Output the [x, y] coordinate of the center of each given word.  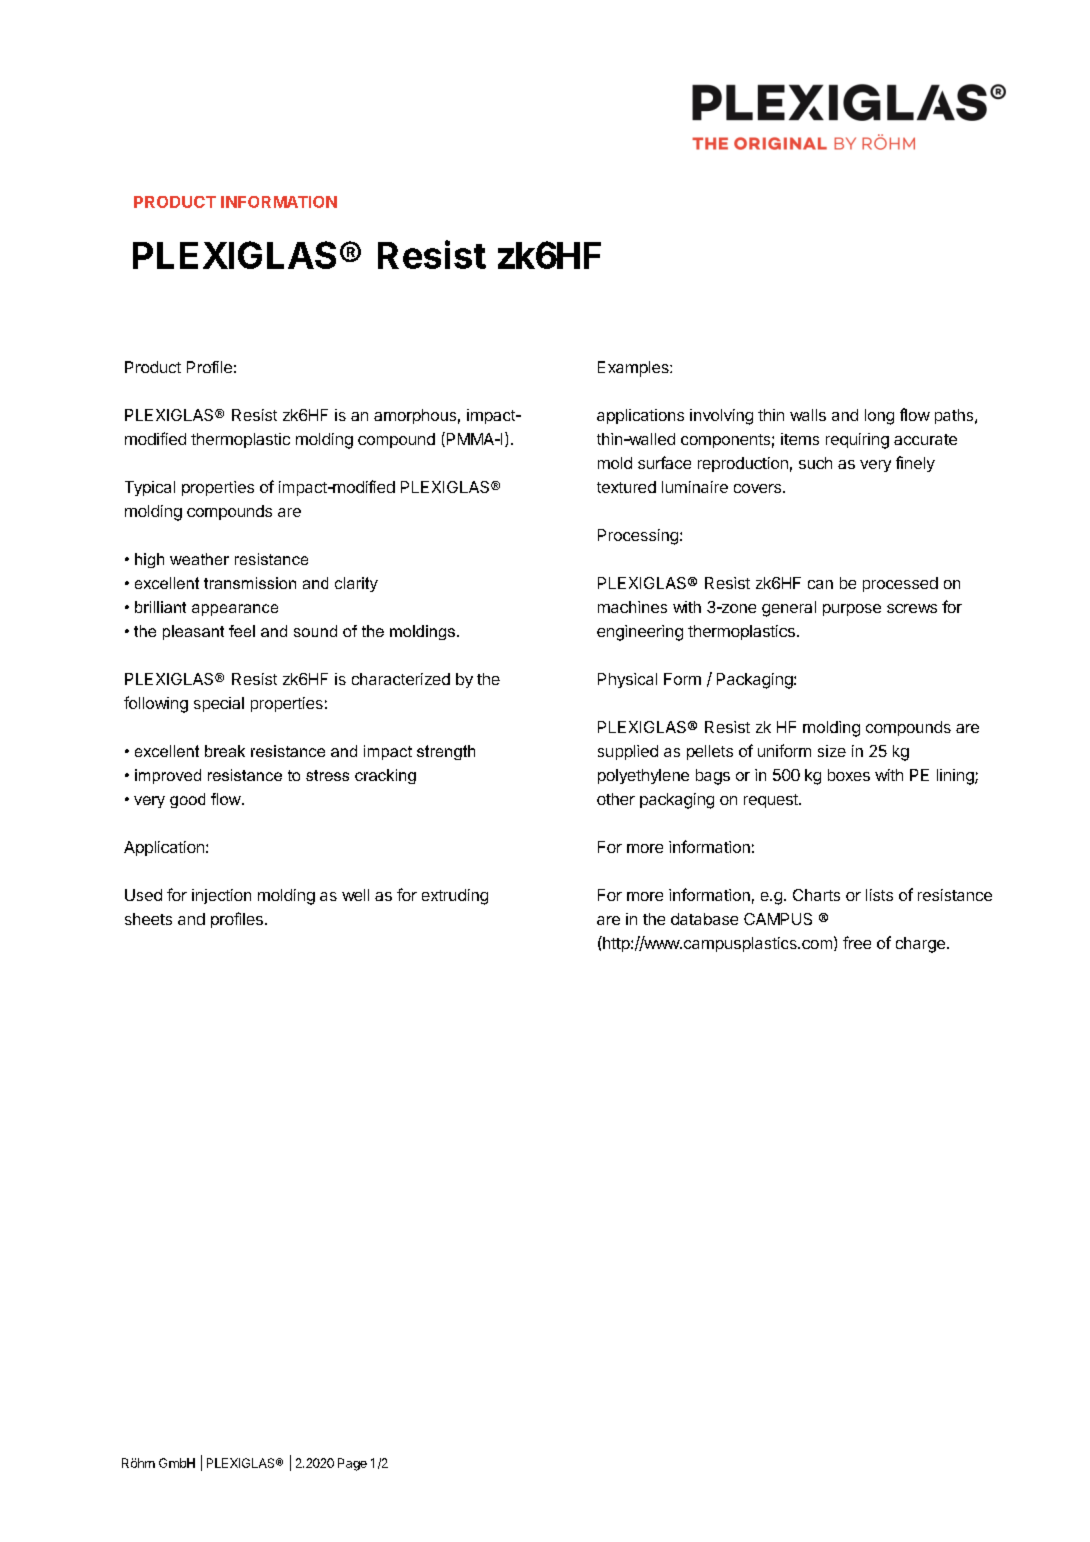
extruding [455, 897]
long [879, 417]
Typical [150, 488]
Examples [634, 369]
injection [221, 896]
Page [352, 1464]
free [857, 942]
